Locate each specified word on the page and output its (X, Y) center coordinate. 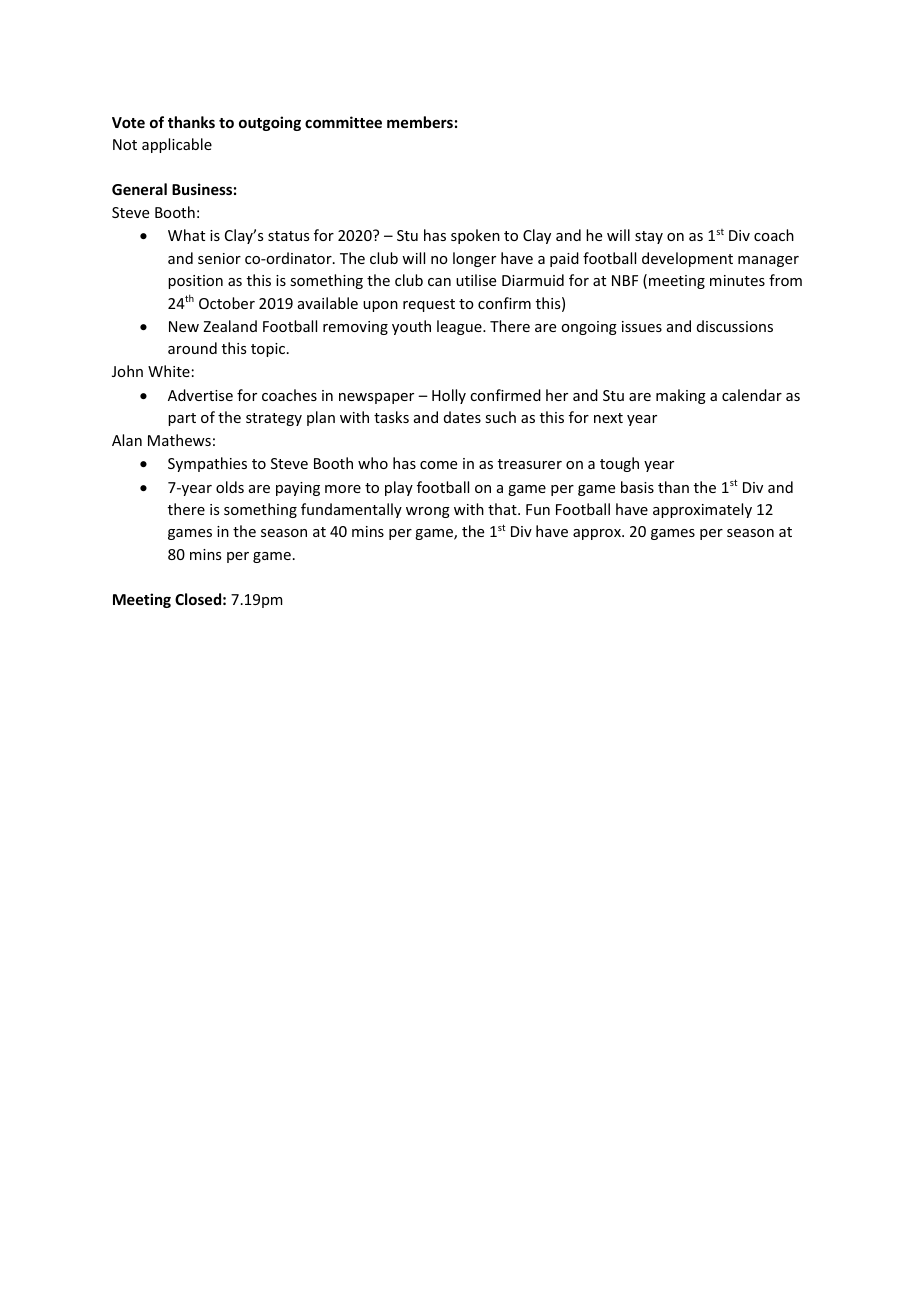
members (420, 122)
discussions (735, 326)
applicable (177, 145)
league (460, 327)
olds (230, 487)
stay (649, 237)
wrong (428, 512)
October (227, 303)
